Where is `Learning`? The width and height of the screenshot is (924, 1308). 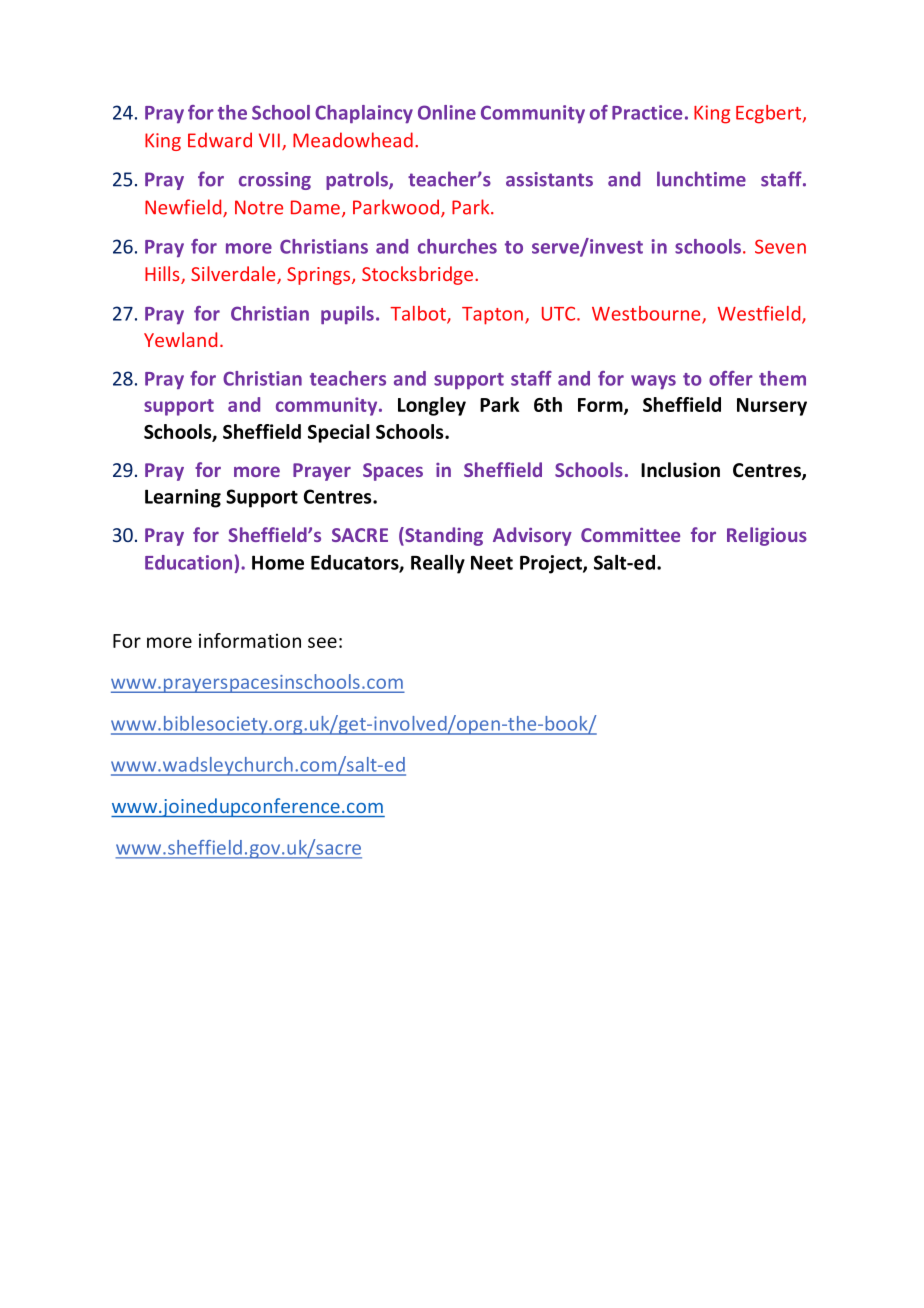
Learning is located at coordinates (183, 498).
